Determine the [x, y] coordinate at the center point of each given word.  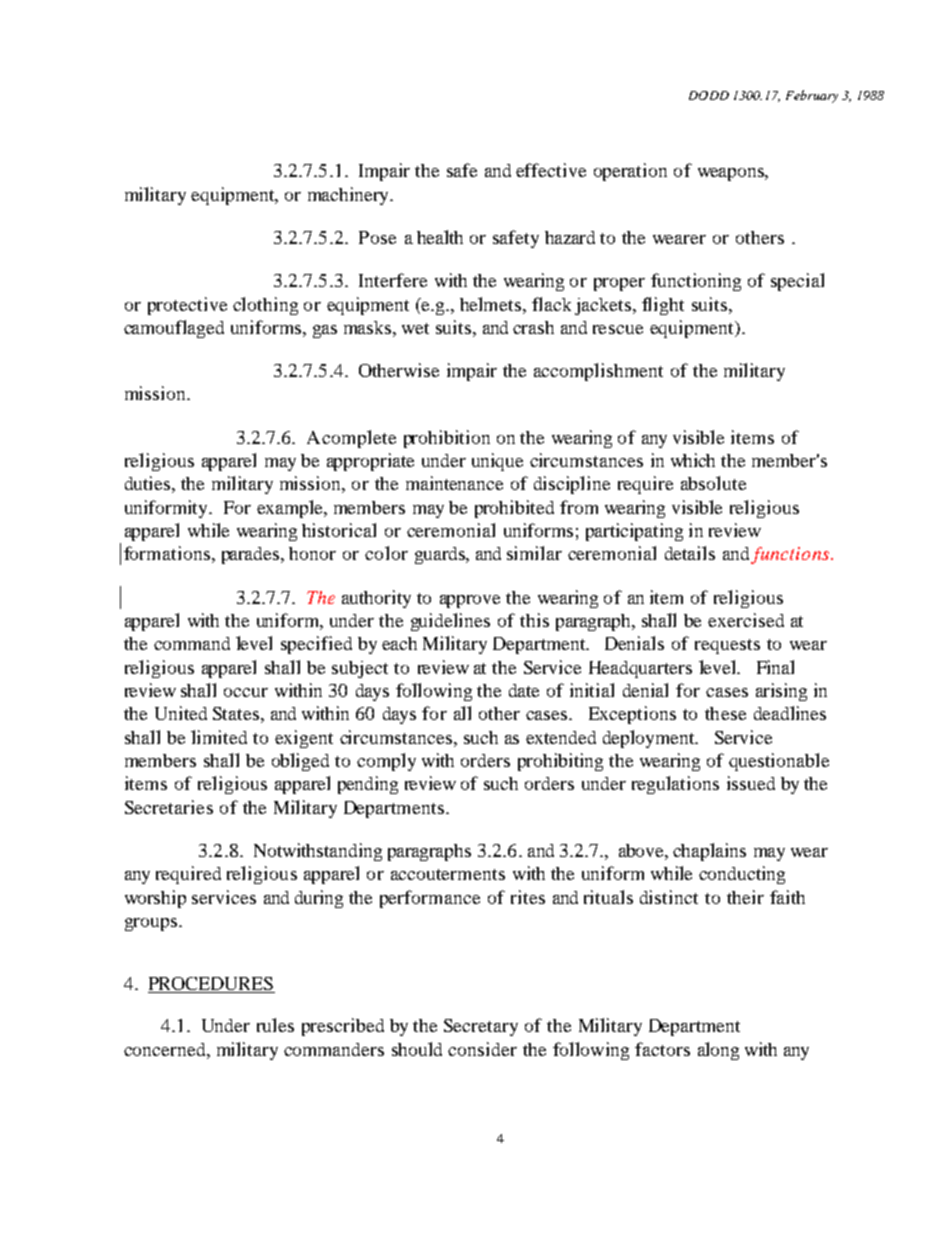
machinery [350, 196]
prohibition [447, 439]
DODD [709, 95]
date [524, 690]
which [693, 460]
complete [359, 439]
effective [551, 170]
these [725, 713]
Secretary [481, 1027]
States [236, 713]
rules [275, 1025]
